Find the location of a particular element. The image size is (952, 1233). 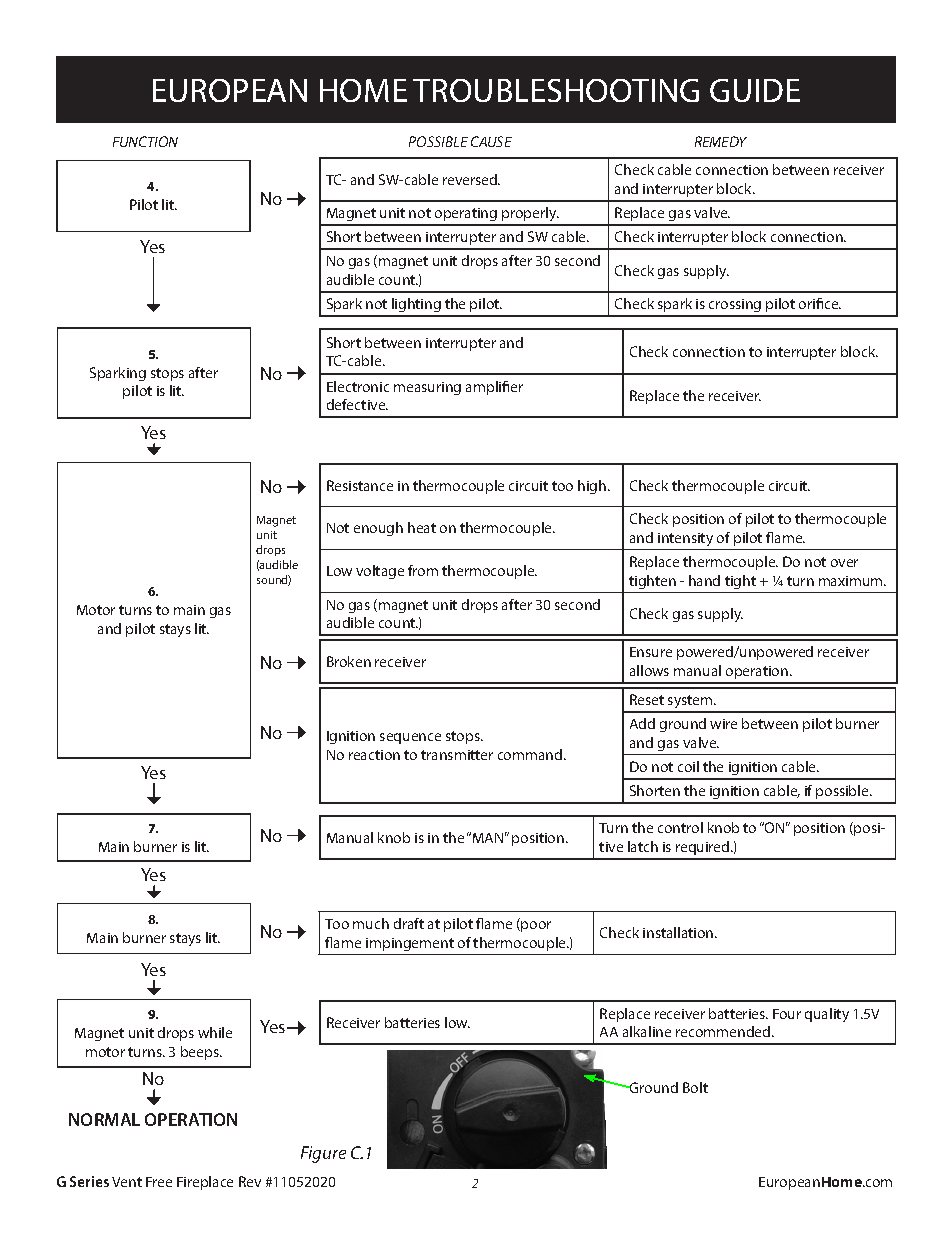

Figure is located at coordinates (323, 1154).
